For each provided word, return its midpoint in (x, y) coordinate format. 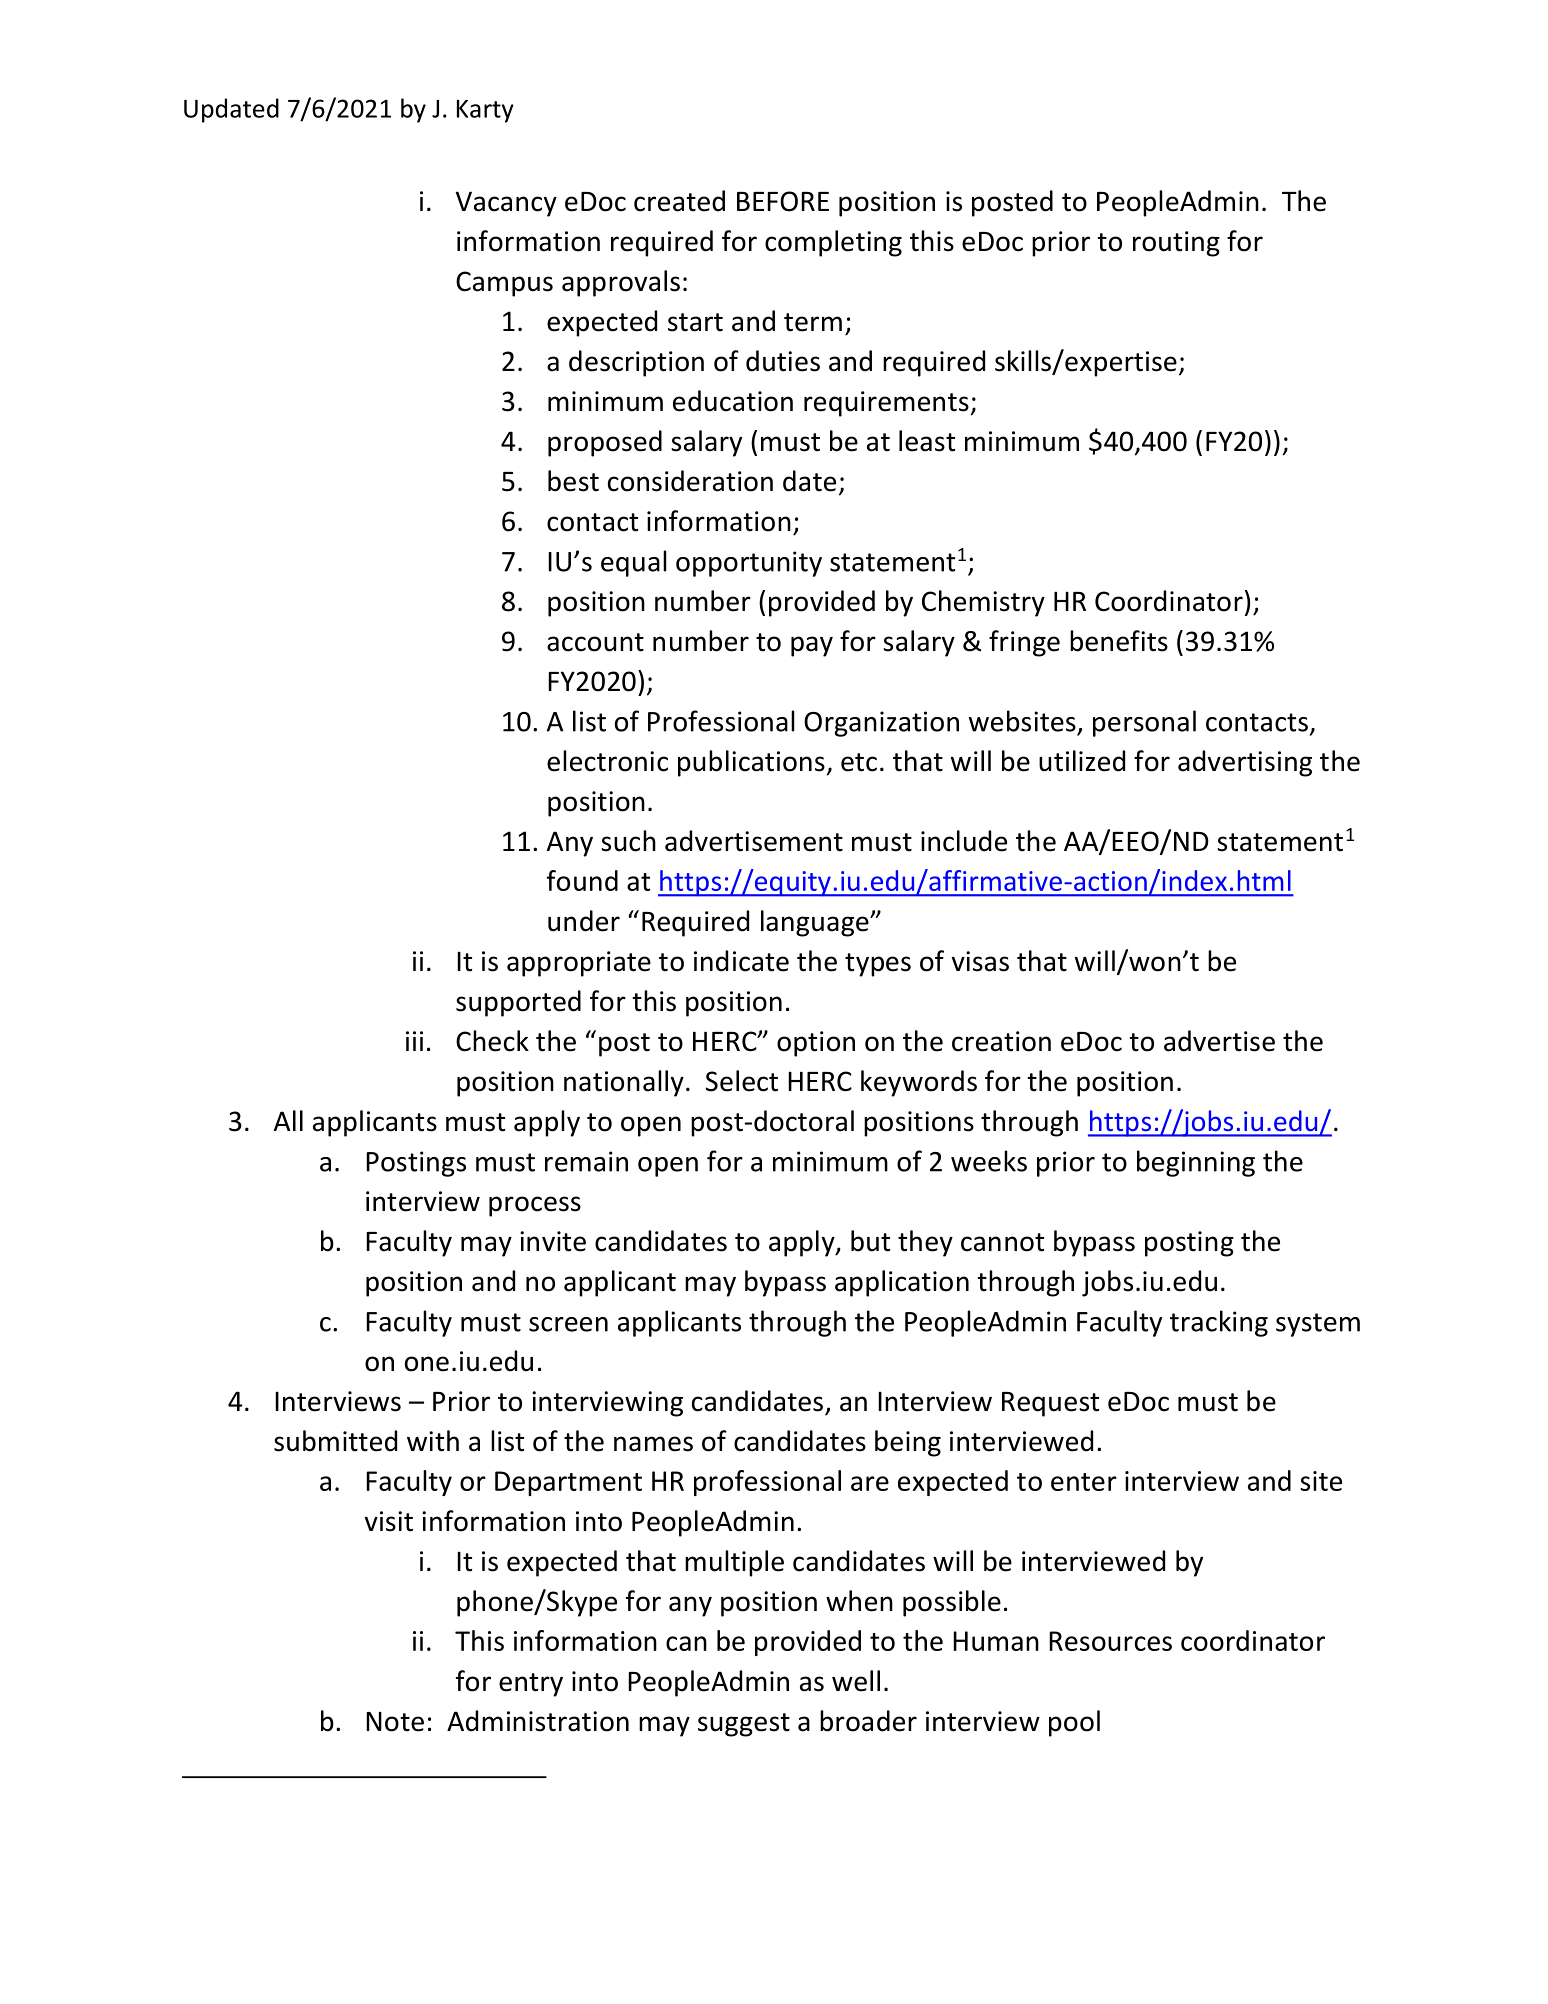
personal (1144, 723)
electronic (607, 761)
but (870, 1241)
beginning (1196, 1163)
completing (833, 243)
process (535, 1206)
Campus (504, 284)
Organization (881, 724)
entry (531, 1685)
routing (1176, 244)
